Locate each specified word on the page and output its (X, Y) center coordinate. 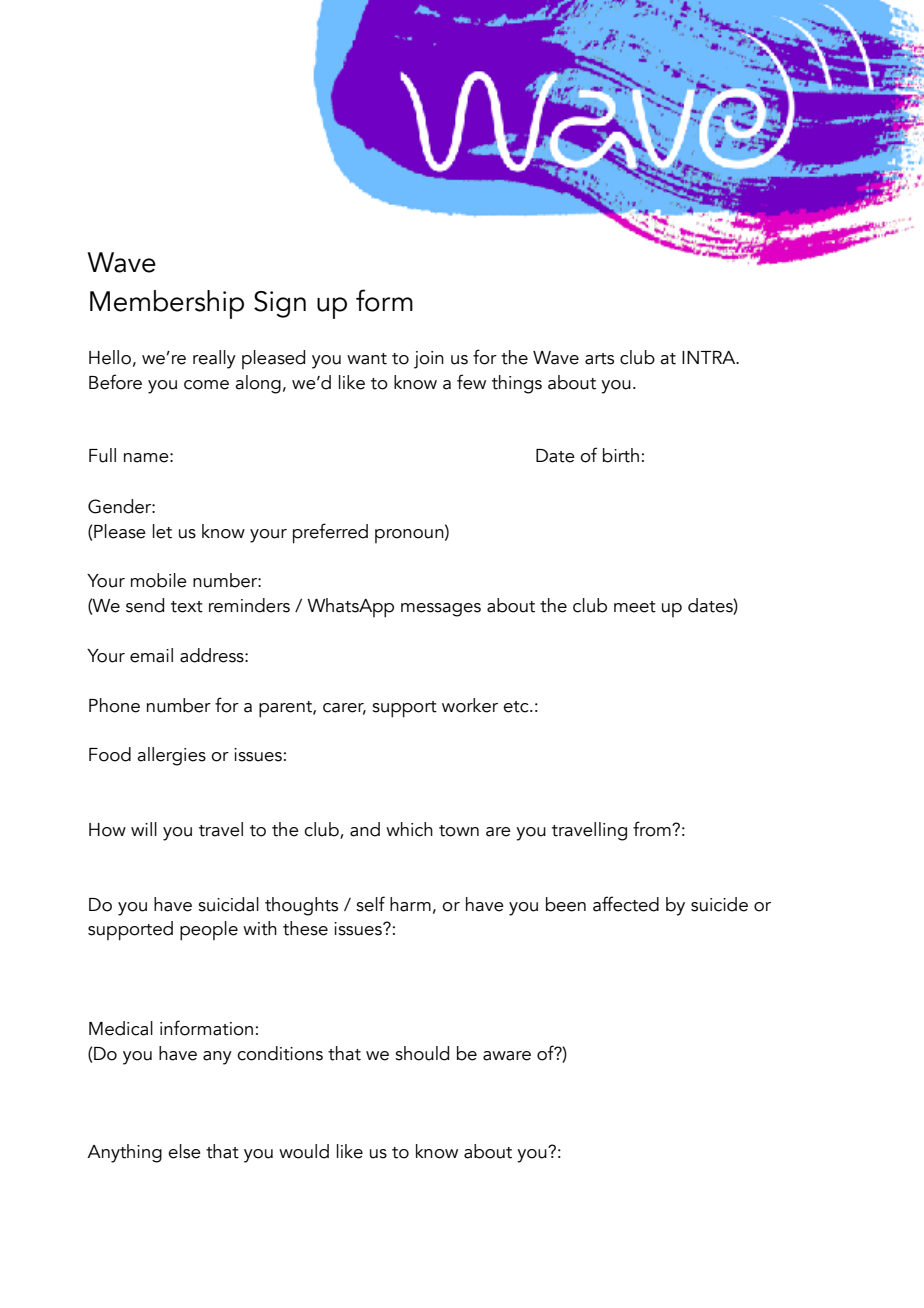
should (422, 1053)
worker (470, 705)
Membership (167, 304)
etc (517, 707)
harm (410, 904)
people (209, 931)
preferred (330, 533)
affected (626, 904)
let (162, 531)
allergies (171, 756)
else (184, 1151)
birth (621, 455)
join (429, 360)
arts (599, 359)
